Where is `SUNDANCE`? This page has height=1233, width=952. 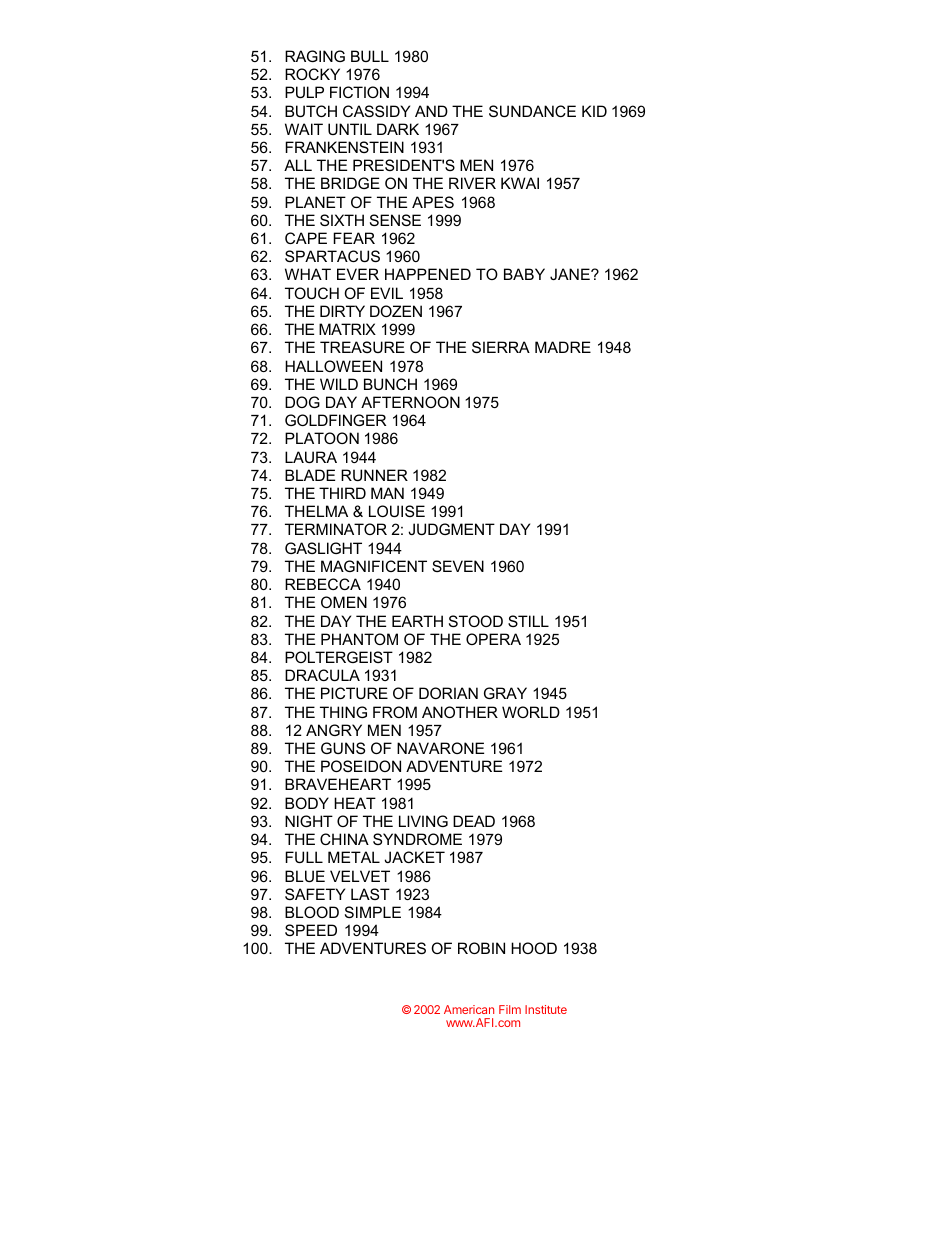 SUNDANCE is located at coordinates (532, 111).
